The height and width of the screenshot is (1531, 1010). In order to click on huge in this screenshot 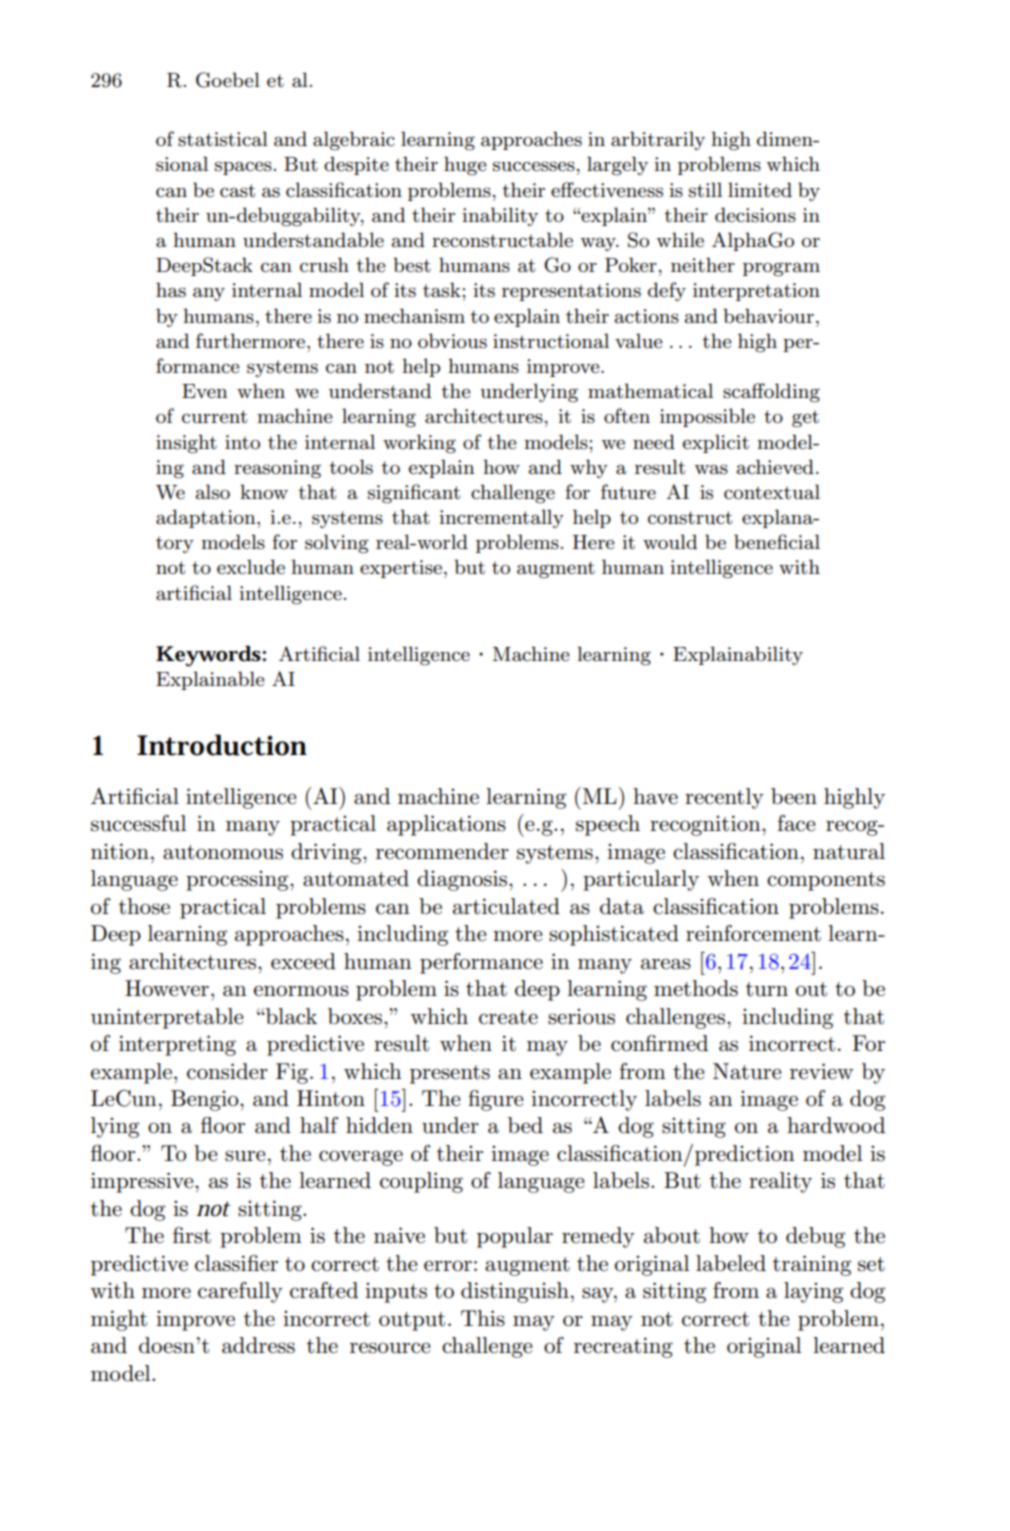, I will do `click(465, 166)`.
